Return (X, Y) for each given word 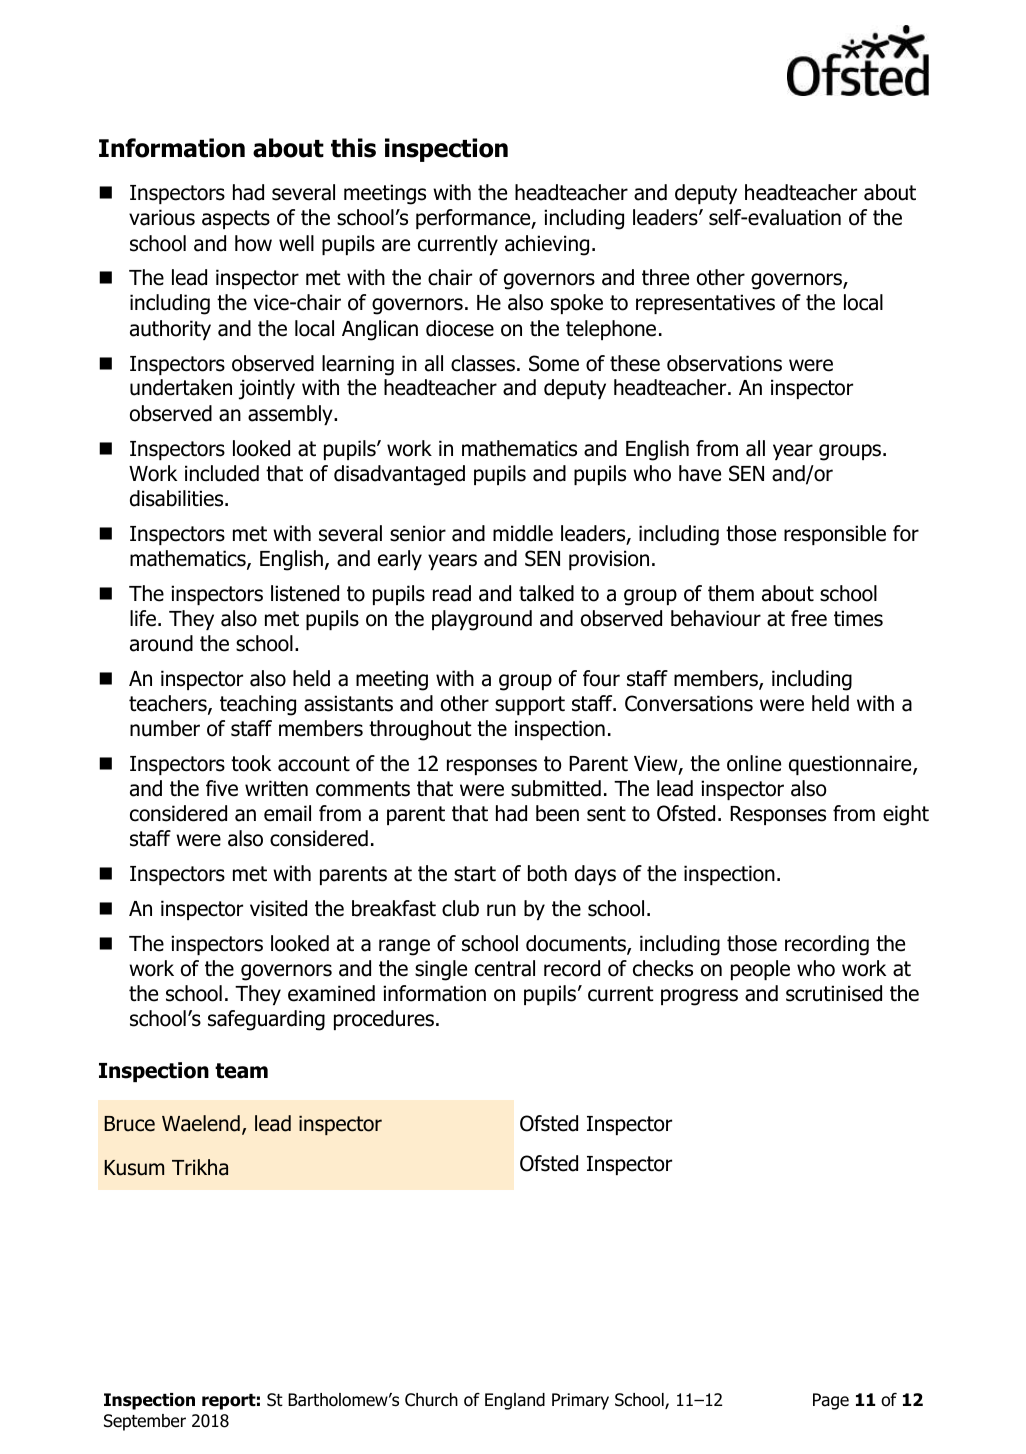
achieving (547, 245)
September (145, 1422)
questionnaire (851, 765)
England (515, 1401)
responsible (835, 535)
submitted (556, 788)
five (222, 788)
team (241, 1071)
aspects (236, 219)
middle (523, 533)
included (222, 473)
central (505, 968)
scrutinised (834, 993)
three (665, 277)
